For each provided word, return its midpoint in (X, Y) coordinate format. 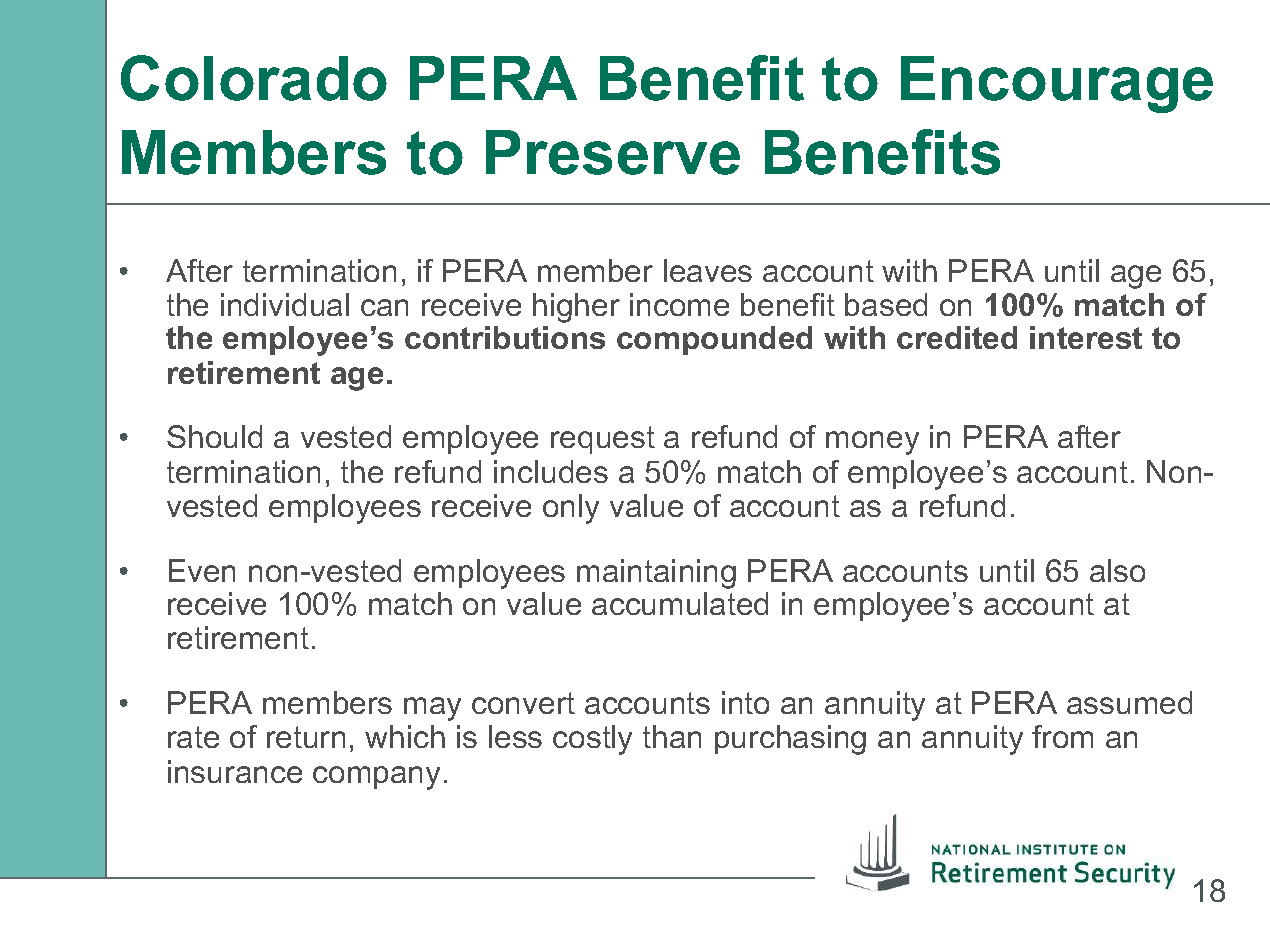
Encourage (1057, 84)
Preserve (613, 152)
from (1062, 736)
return (306, 737)
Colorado (254, 78)
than (672, 736)
